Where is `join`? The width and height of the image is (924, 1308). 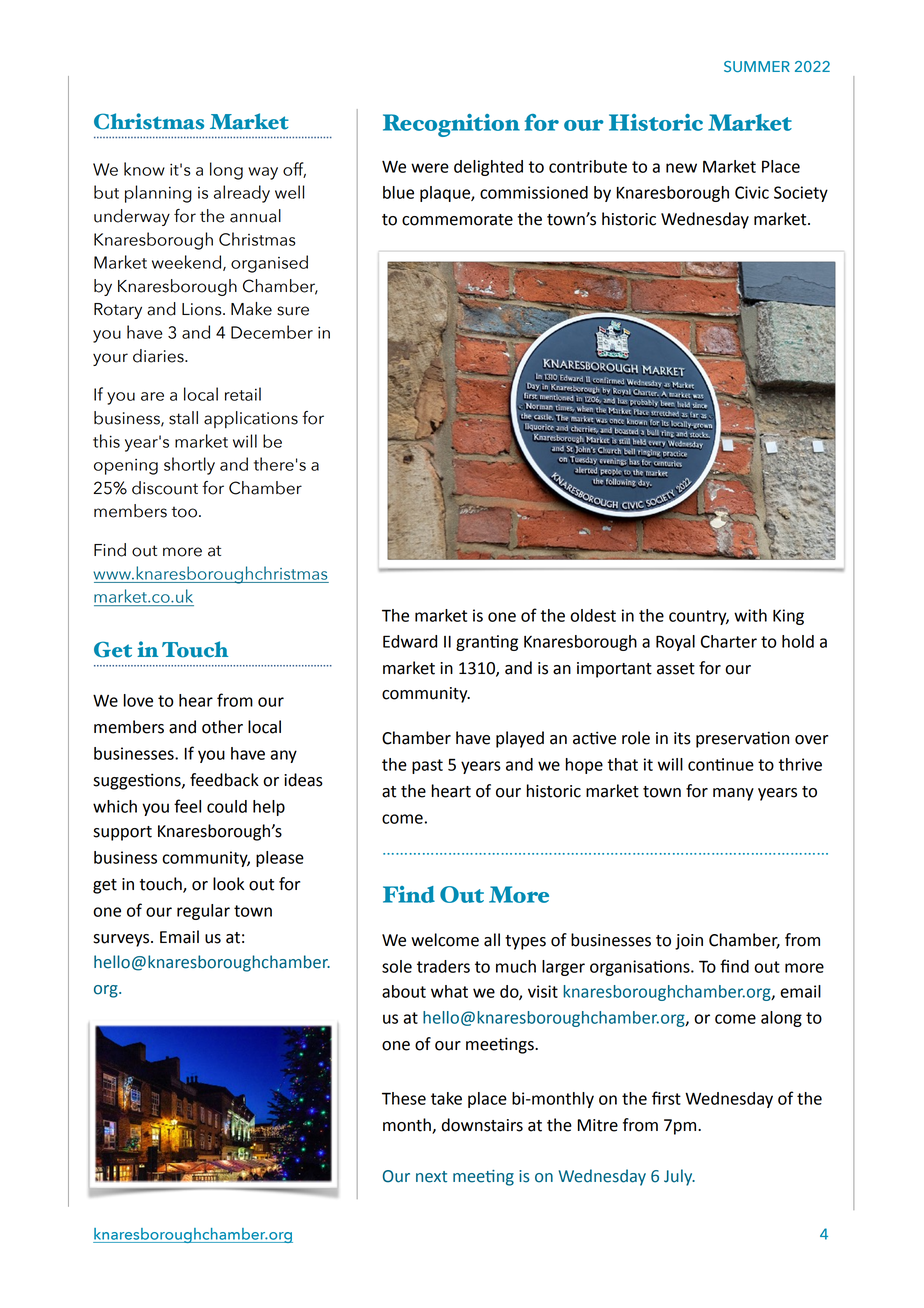
join is located at coordinates (689, 942).
